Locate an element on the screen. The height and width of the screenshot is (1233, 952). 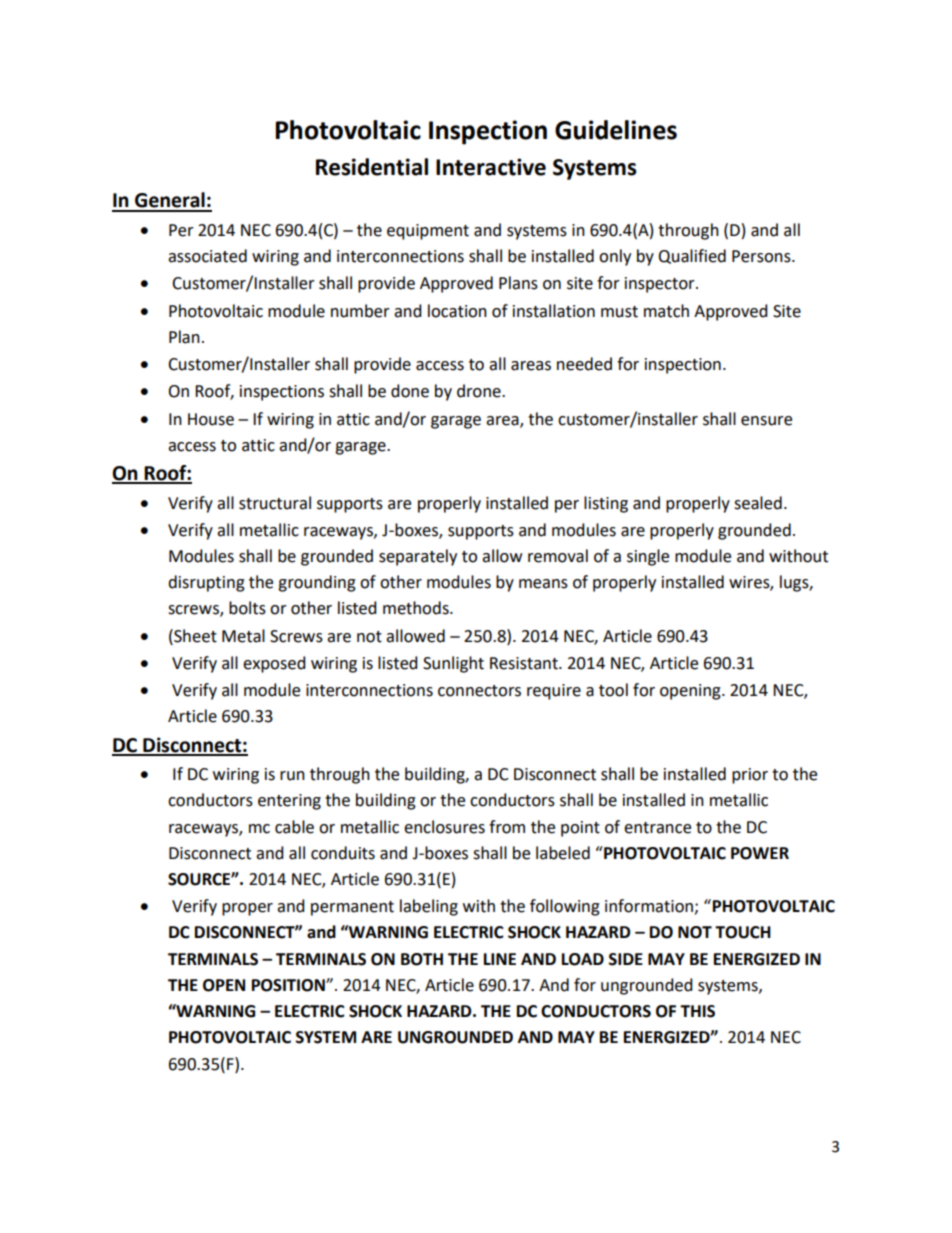
BOTH is located at coordinates (422, 959).
